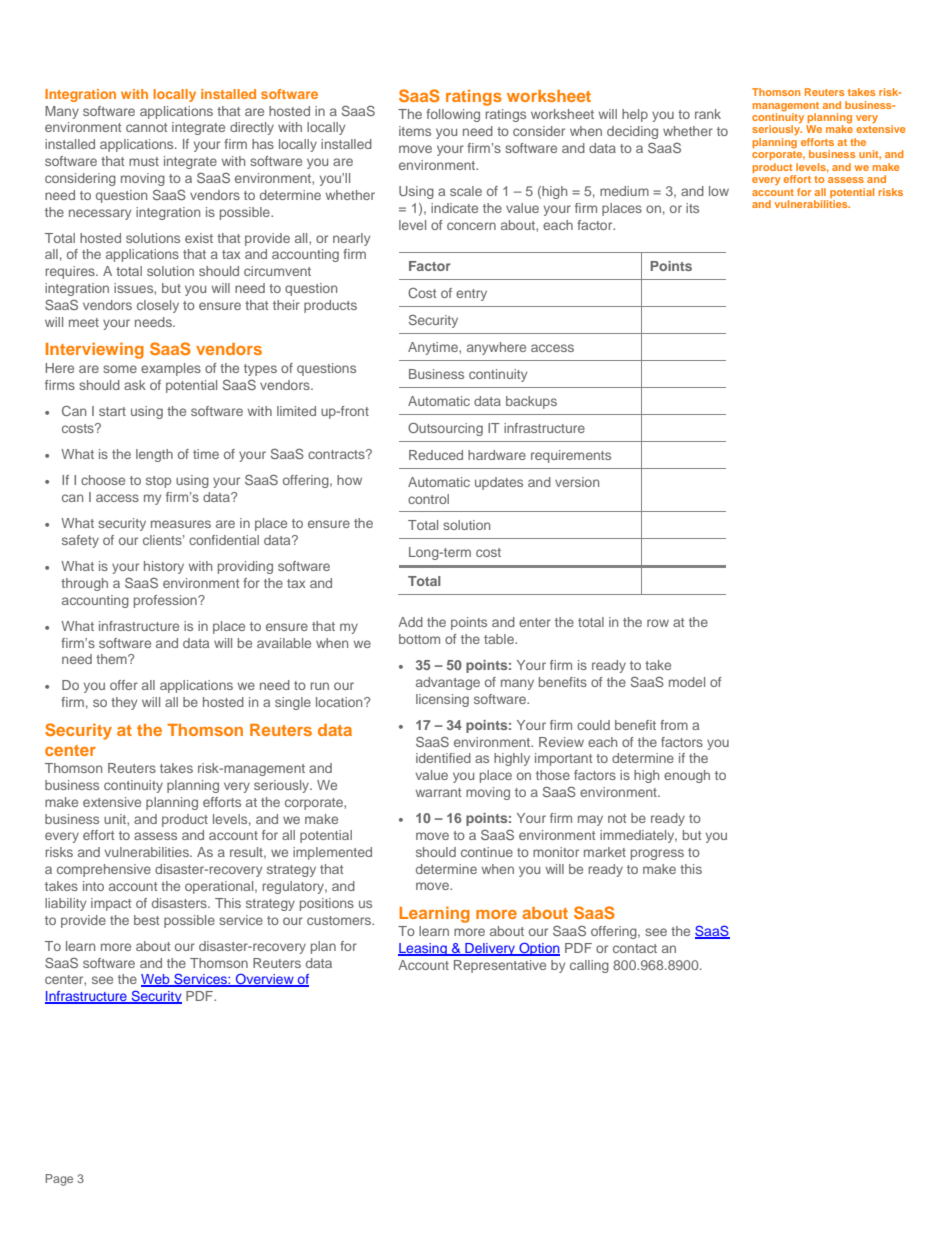 This document has width=952, height=1233. Describe the element at coordinates (144, 161) in the document. I see `must` at that location.
